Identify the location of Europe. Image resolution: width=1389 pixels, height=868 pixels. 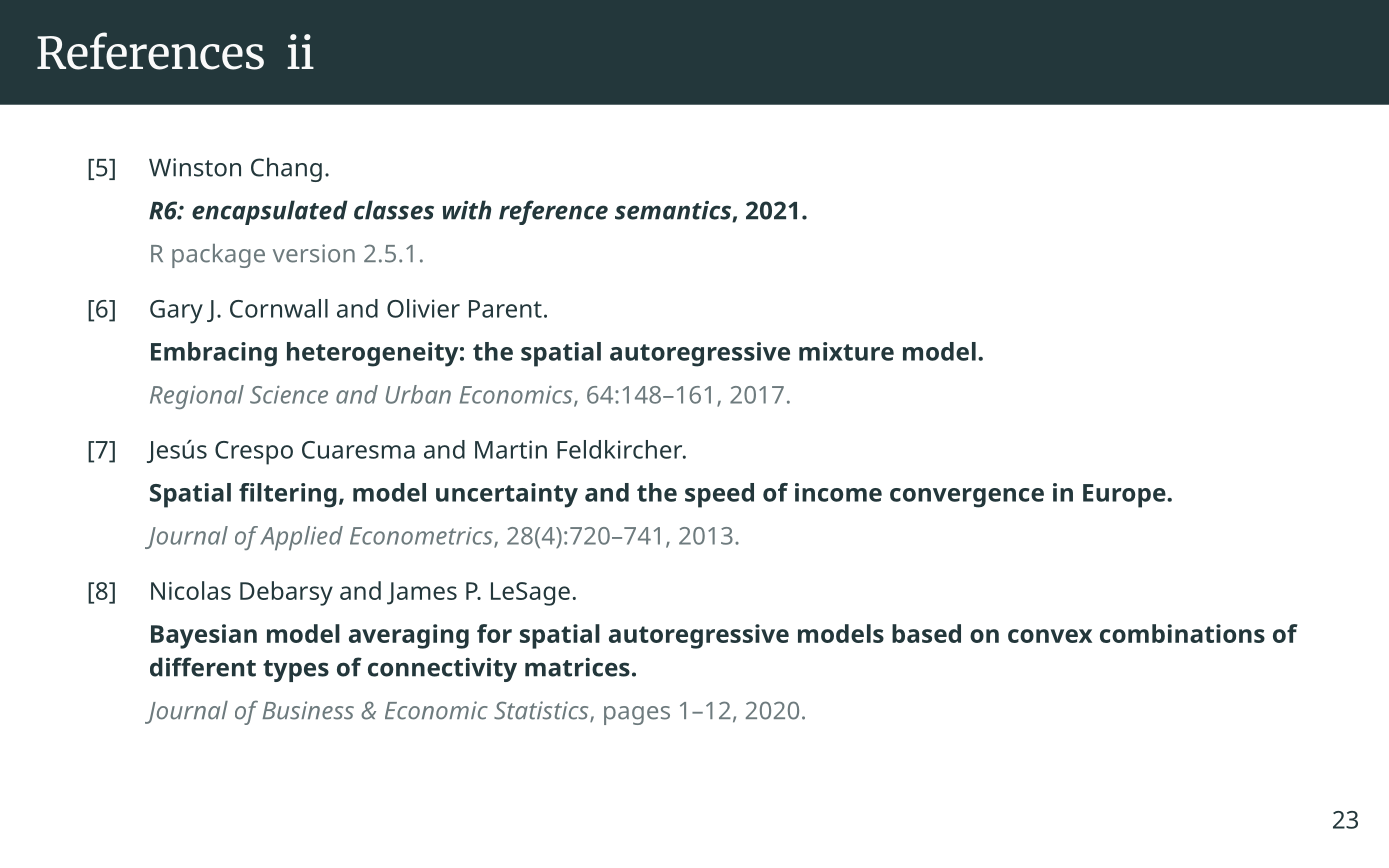
(1125, 496).
